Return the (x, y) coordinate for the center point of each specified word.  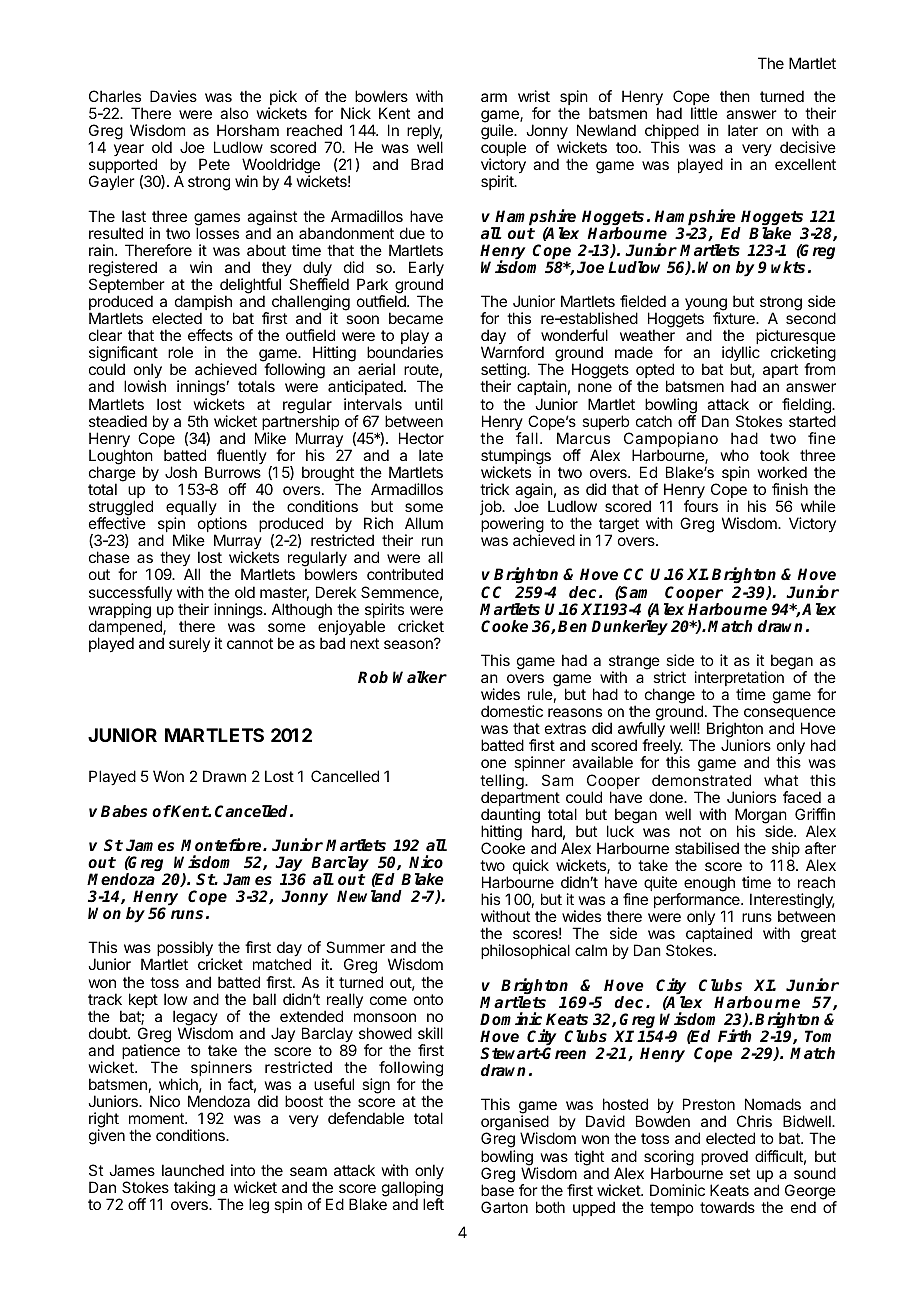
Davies (173, 96)
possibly (185, 950)
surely (189, 644)
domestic (512, 711)
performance (698, 902)
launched (193, 1170)
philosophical (525, 951)
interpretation (739, 680)
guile (498, 132)
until (429, 404)
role (180, 352)
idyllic (740, 355)
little (704, 113)
